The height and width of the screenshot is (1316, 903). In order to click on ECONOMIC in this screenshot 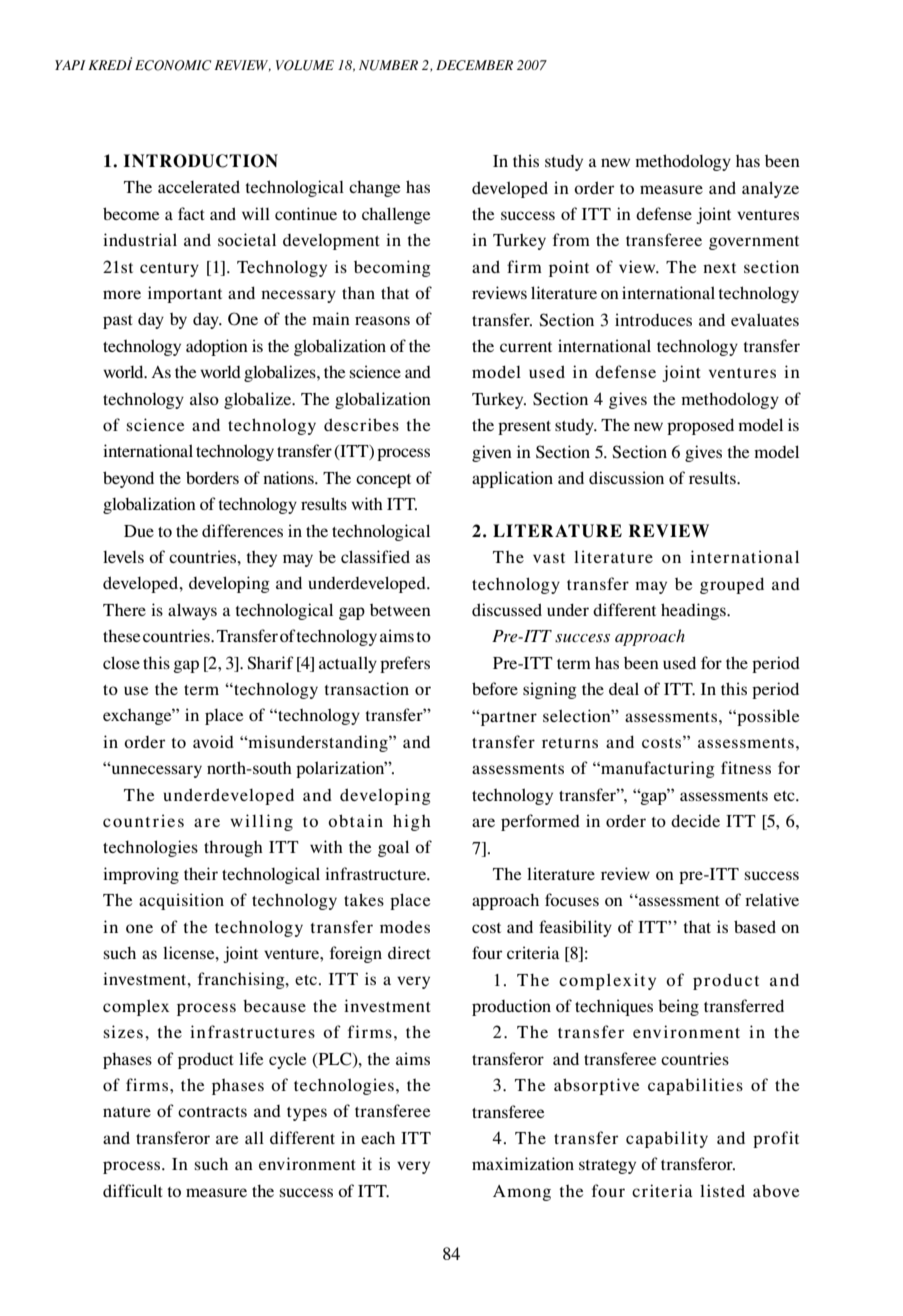, I will do `click(173, 65)`.
